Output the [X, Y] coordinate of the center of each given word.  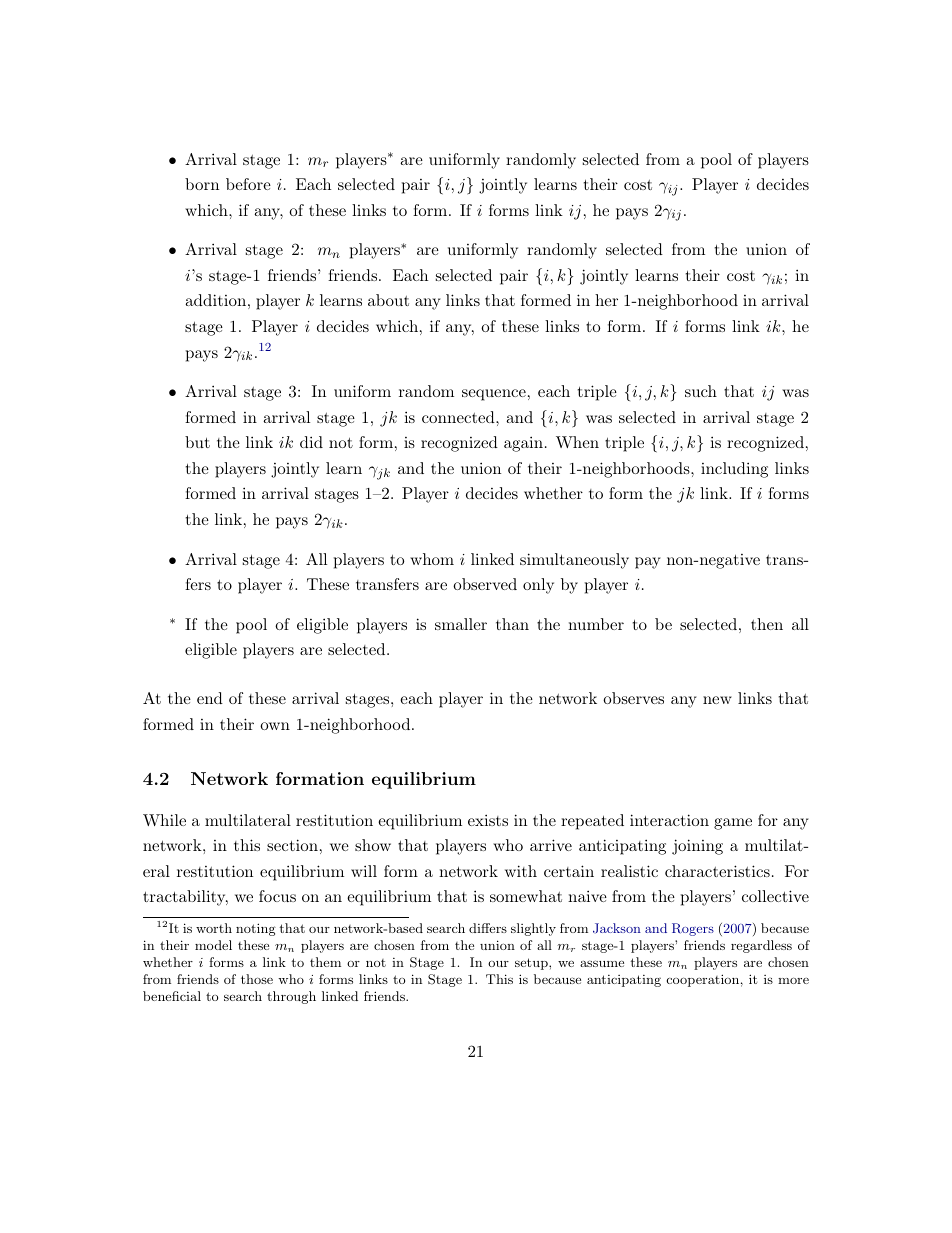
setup [532, 964]
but [197, 442]
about [388, 300]
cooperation [703, 980]
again [523, 444]
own [275, 726]
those [257, 979]
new [717, 700]
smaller [461, 624]
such [701, 391]
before [248, 184]
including [734, 470]
